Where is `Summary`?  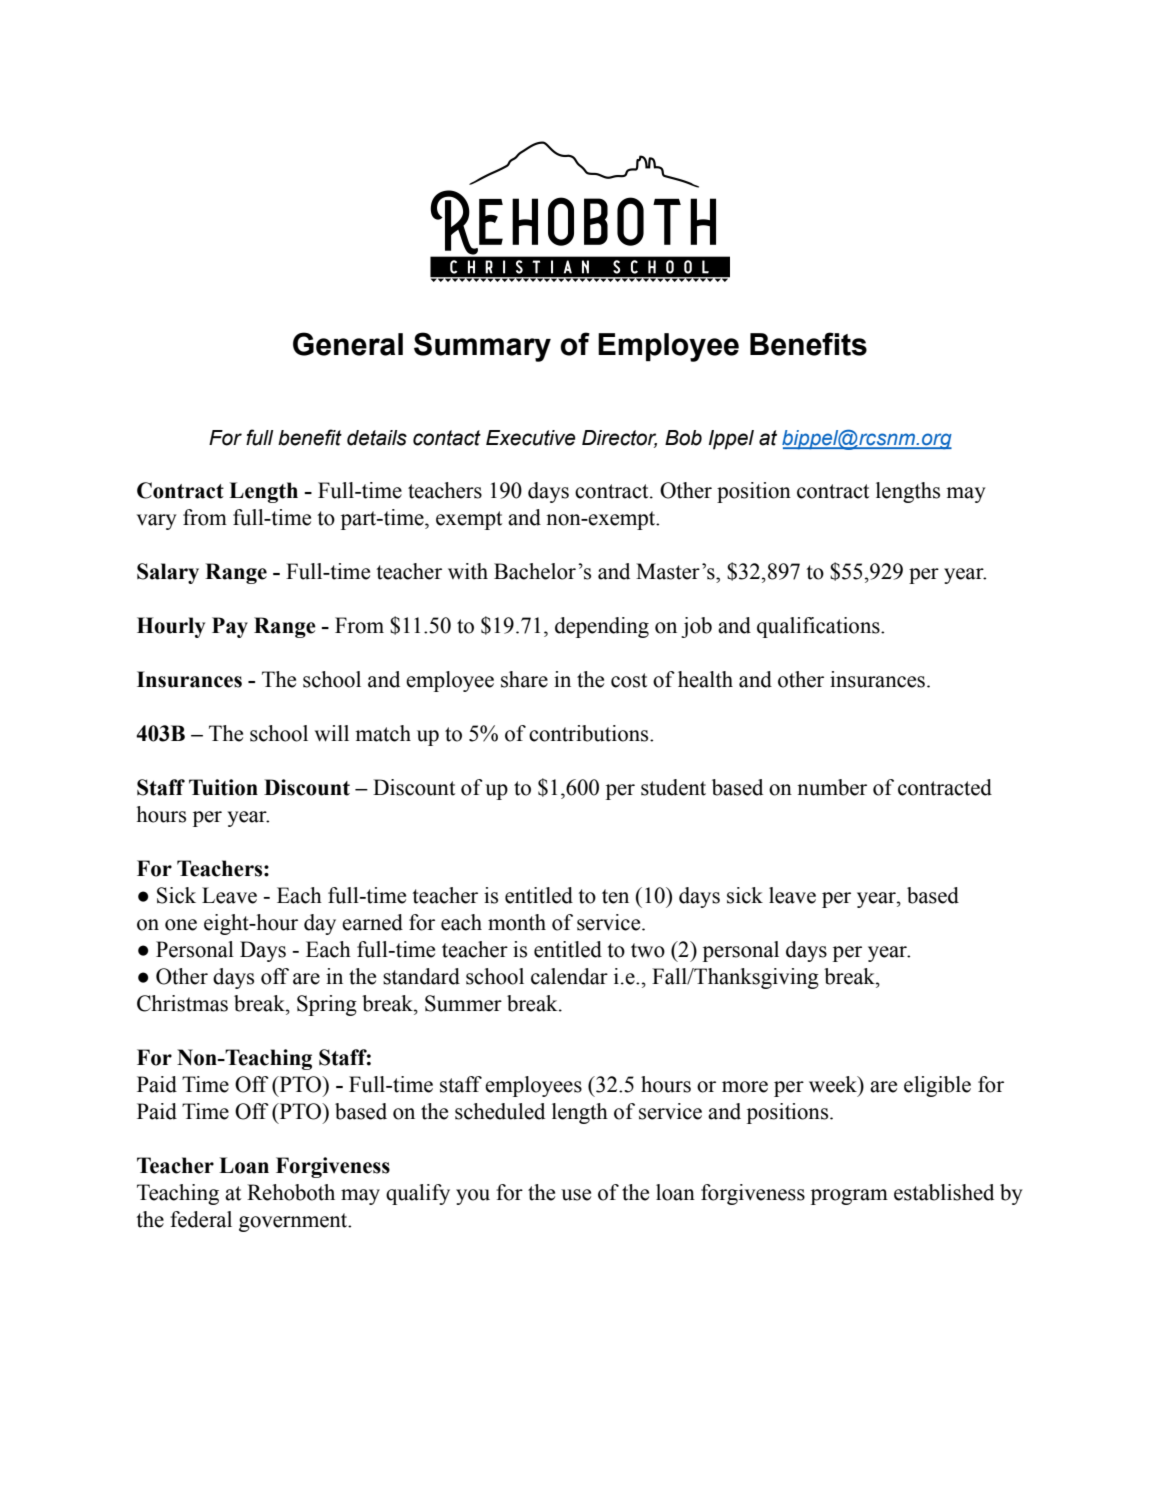
Summary is located at coordinates (482, 347).
